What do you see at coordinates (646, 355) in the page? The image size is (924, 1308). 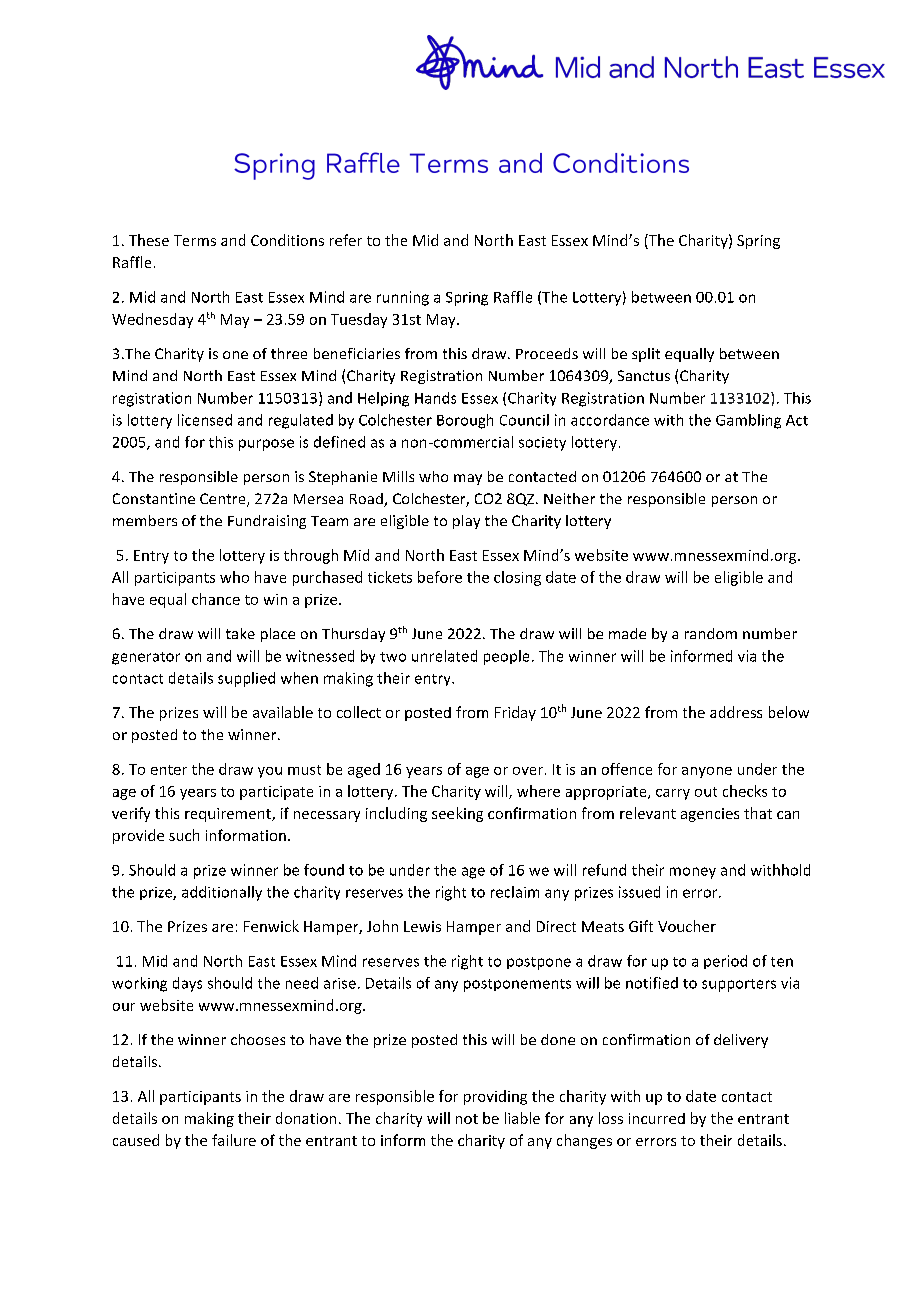 I see `split` at bounding box center [646, 355].
